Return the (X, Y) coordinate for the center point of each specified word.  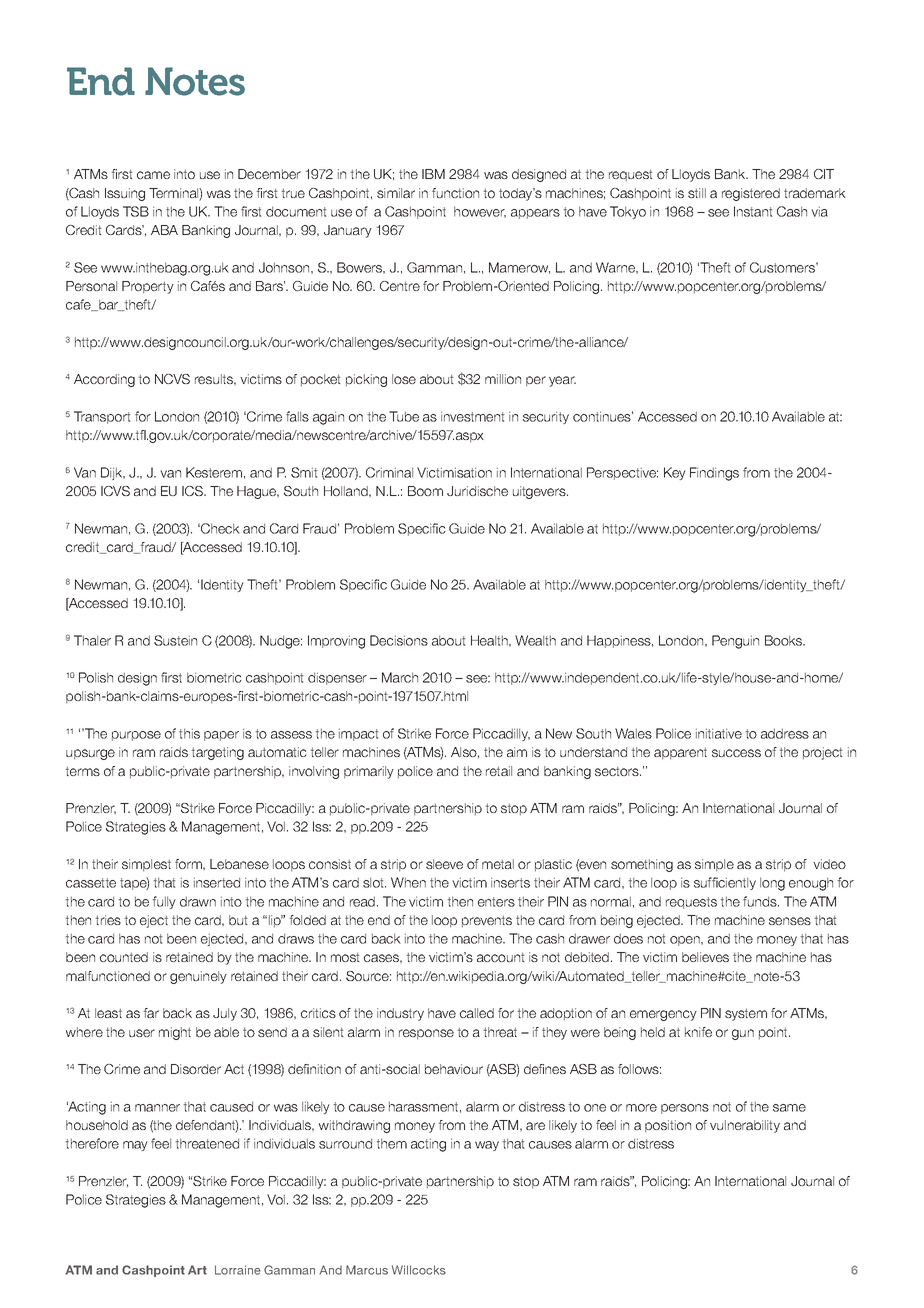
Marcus (367, 1270)
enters (496, 902)
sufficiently (725, 883)
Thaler (92, 640)
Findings (714, 474)
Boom (425, 491)
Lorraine (238, 1270)
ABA (164, 230)
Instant (753, 211)
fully (164, 902)
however (480, 212)
